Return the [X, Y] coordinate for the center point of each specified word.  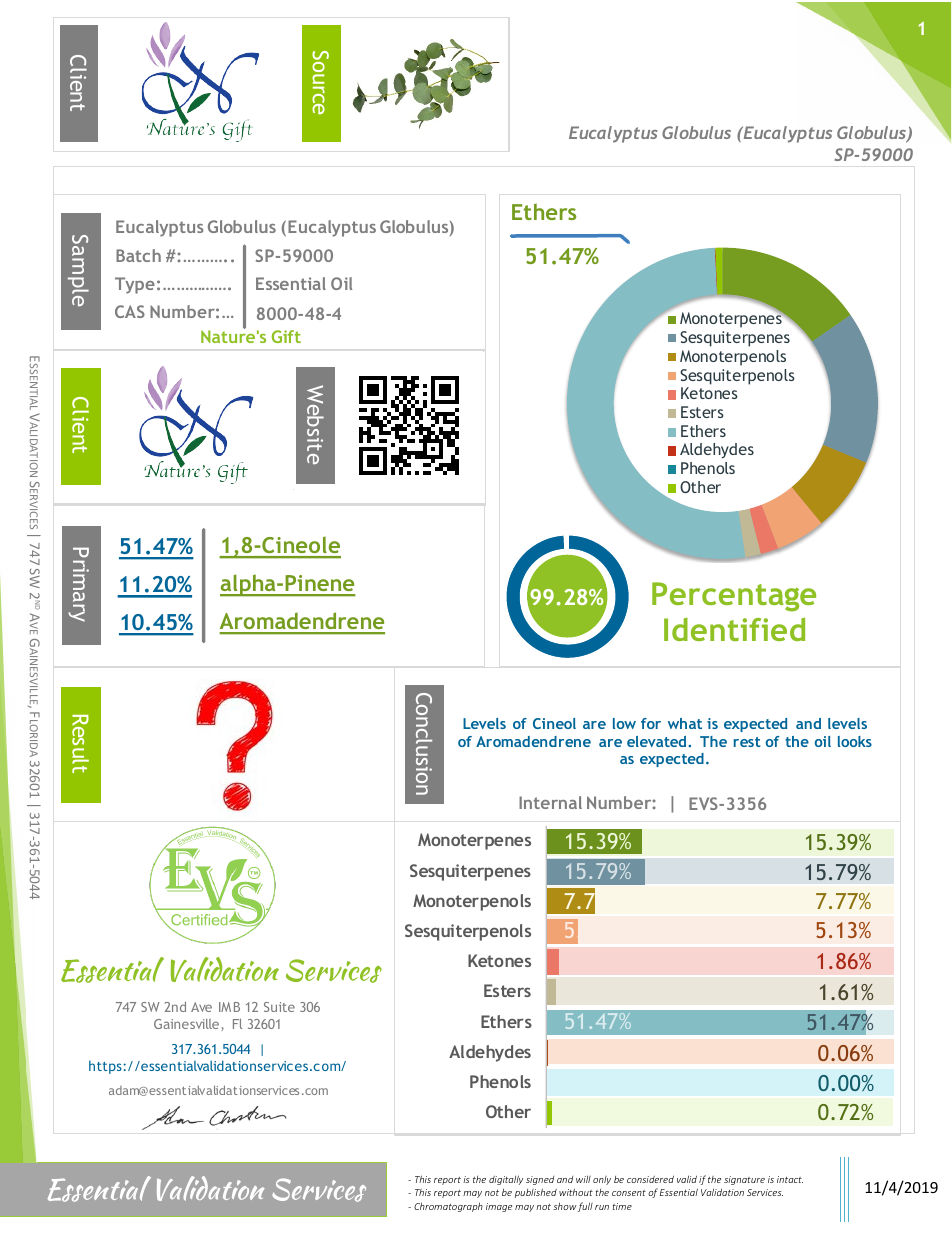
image [499, 1207]
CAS [130, 311]
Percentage [734, 597]
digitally [506, 1180]
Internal [550, 802]
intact [790, 1179]
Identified [734, 629]
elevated [656, 741]
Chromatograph [448, 1207]
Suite [279, 1007]
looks [855, 741]
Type [135, 285]
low [624, 723]
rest [747, 742]
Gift [286, 336]
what [685, 723]
